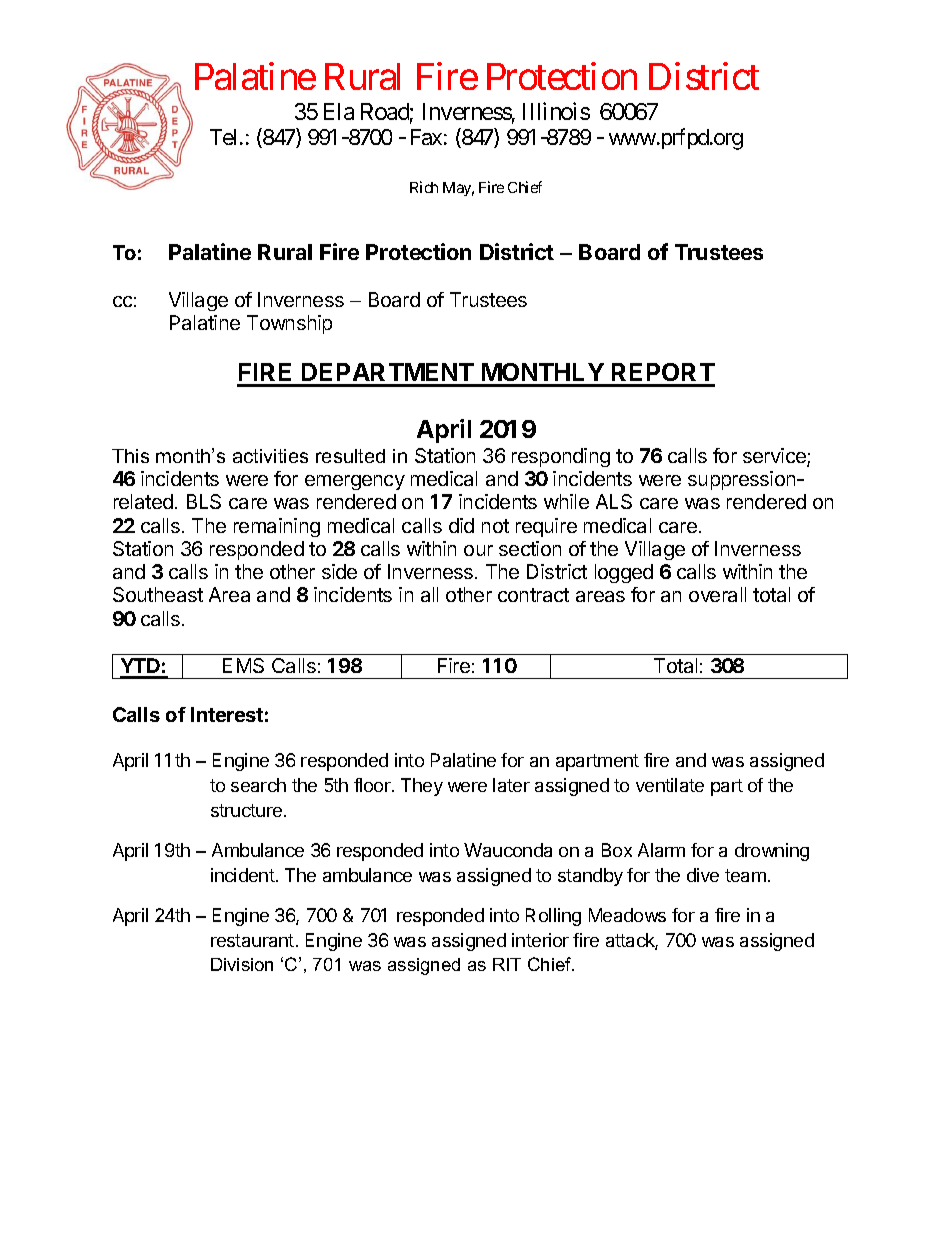 This image has height=1233, width=952. Describe the element at coordinates (632, 941) in the image. I see `attack` at that location.
